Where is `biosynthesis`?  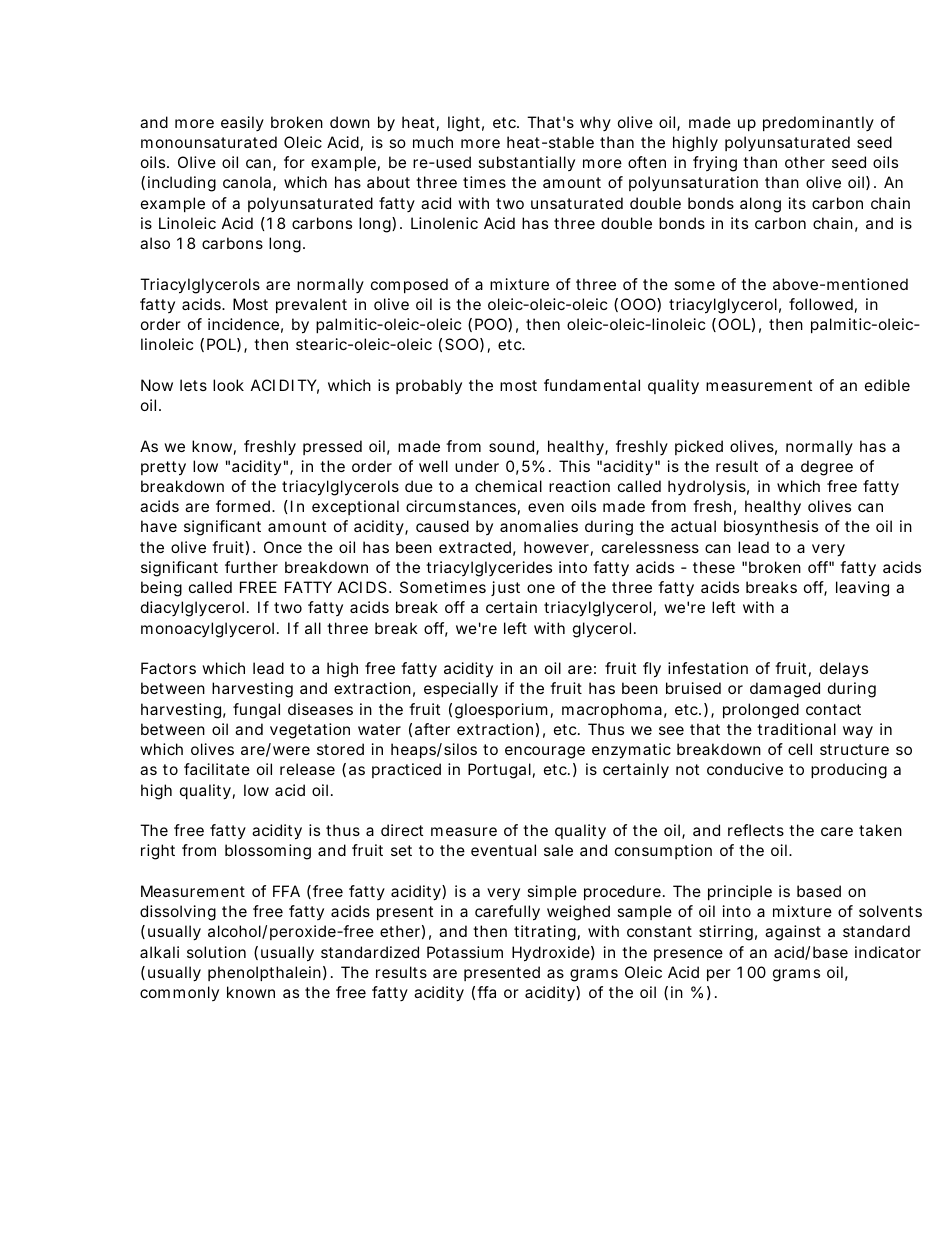 biosynthesis is located at coordinates (771, 527).
